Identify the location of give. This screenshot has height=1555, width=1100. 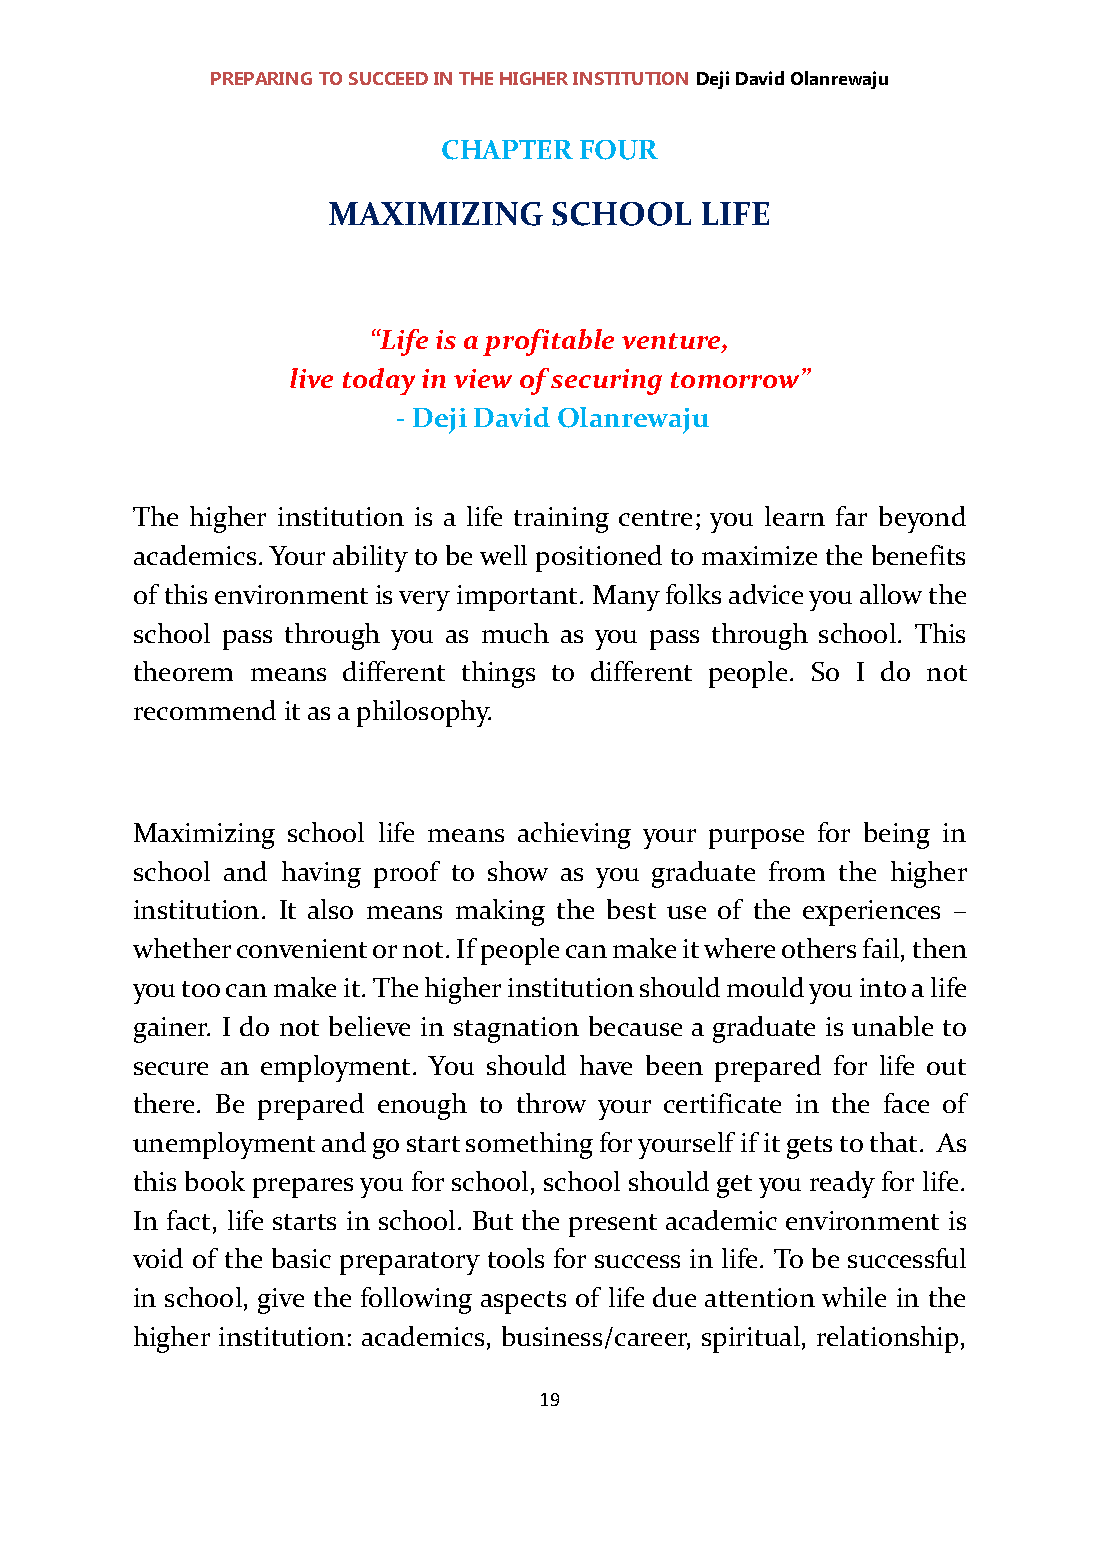
(281, 1301).
